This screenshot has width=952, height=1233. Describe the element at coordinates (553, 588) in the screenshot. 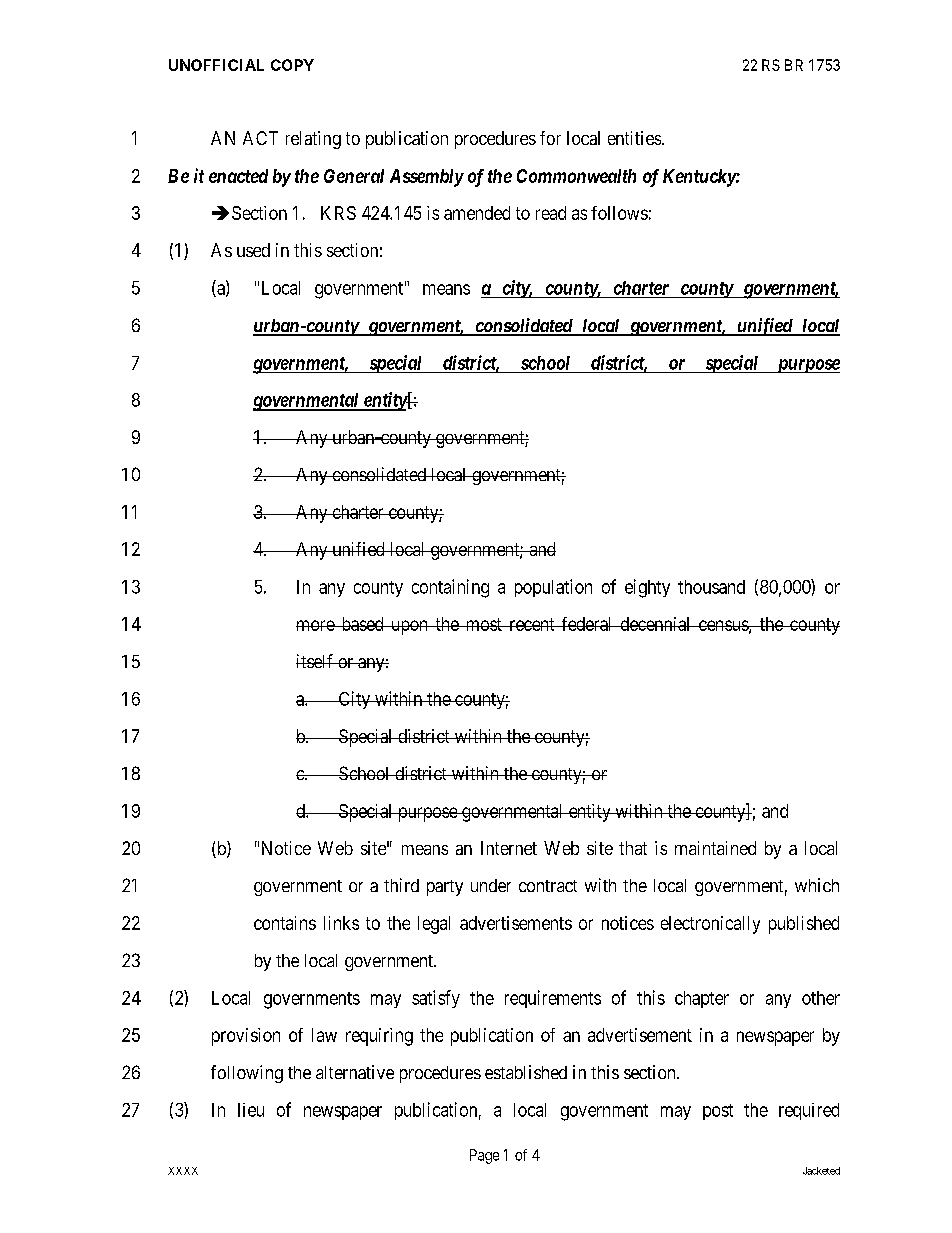

I see `population` at that location.
